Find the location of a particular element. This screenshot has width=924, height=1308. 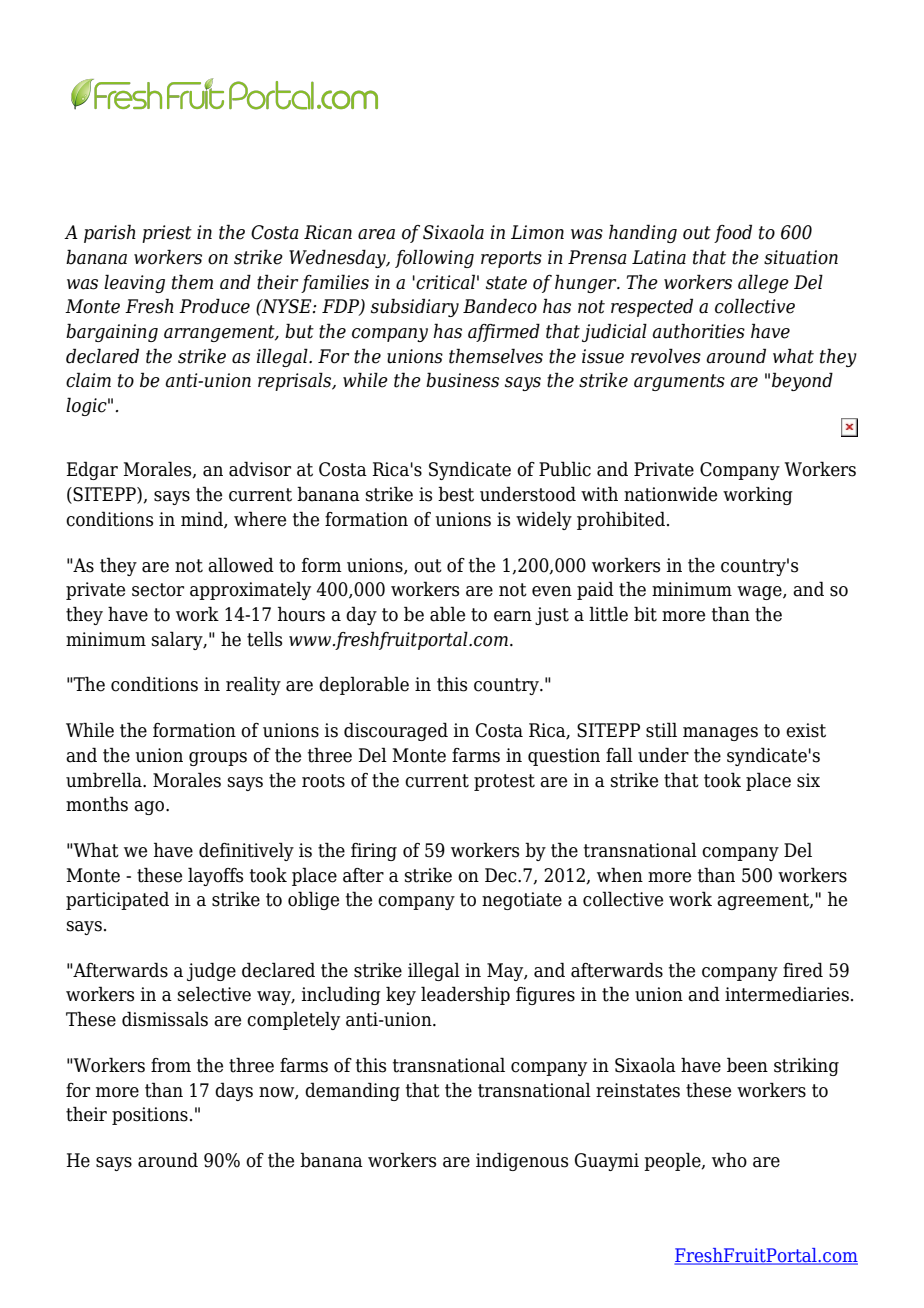

who is located at coordinates (729, 1160).
